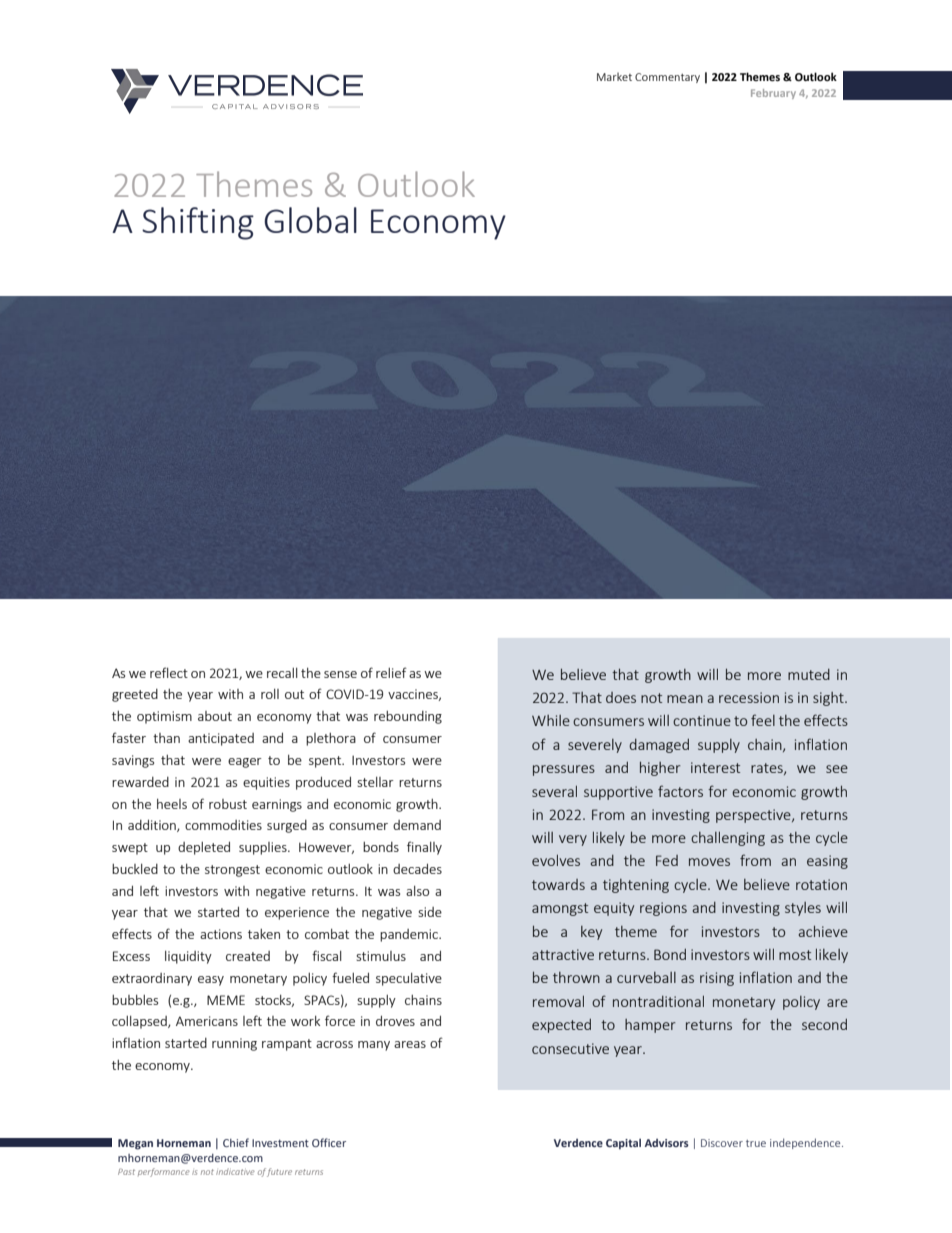 The height and width of the image is (1233, 952). What do you see at coordinates (667, 78) in the image?
I see `Commentary` at bounding box center [667, 78].
